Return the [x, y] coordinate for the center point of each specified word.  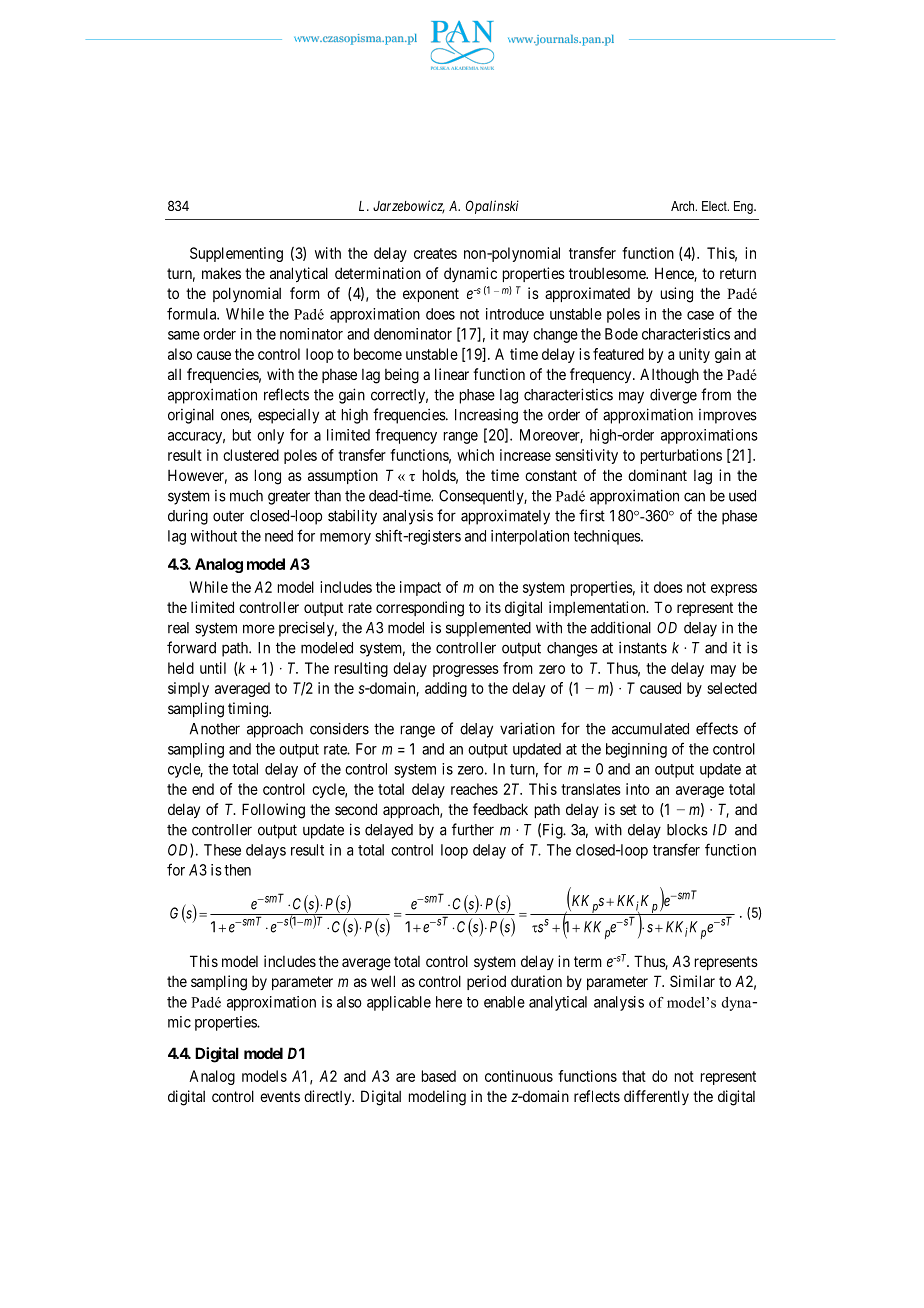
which [475, 455]
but [242, 435]
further [473, 829]
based [439, 1076]
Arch [684, 206]
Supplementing [236, 254]
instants [643, 647]
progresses [466, 671]
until [213, 668]
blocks [687, 830]
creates [435, 253]
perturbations [681, 456]
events [280, 1096]
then [237, 870]
